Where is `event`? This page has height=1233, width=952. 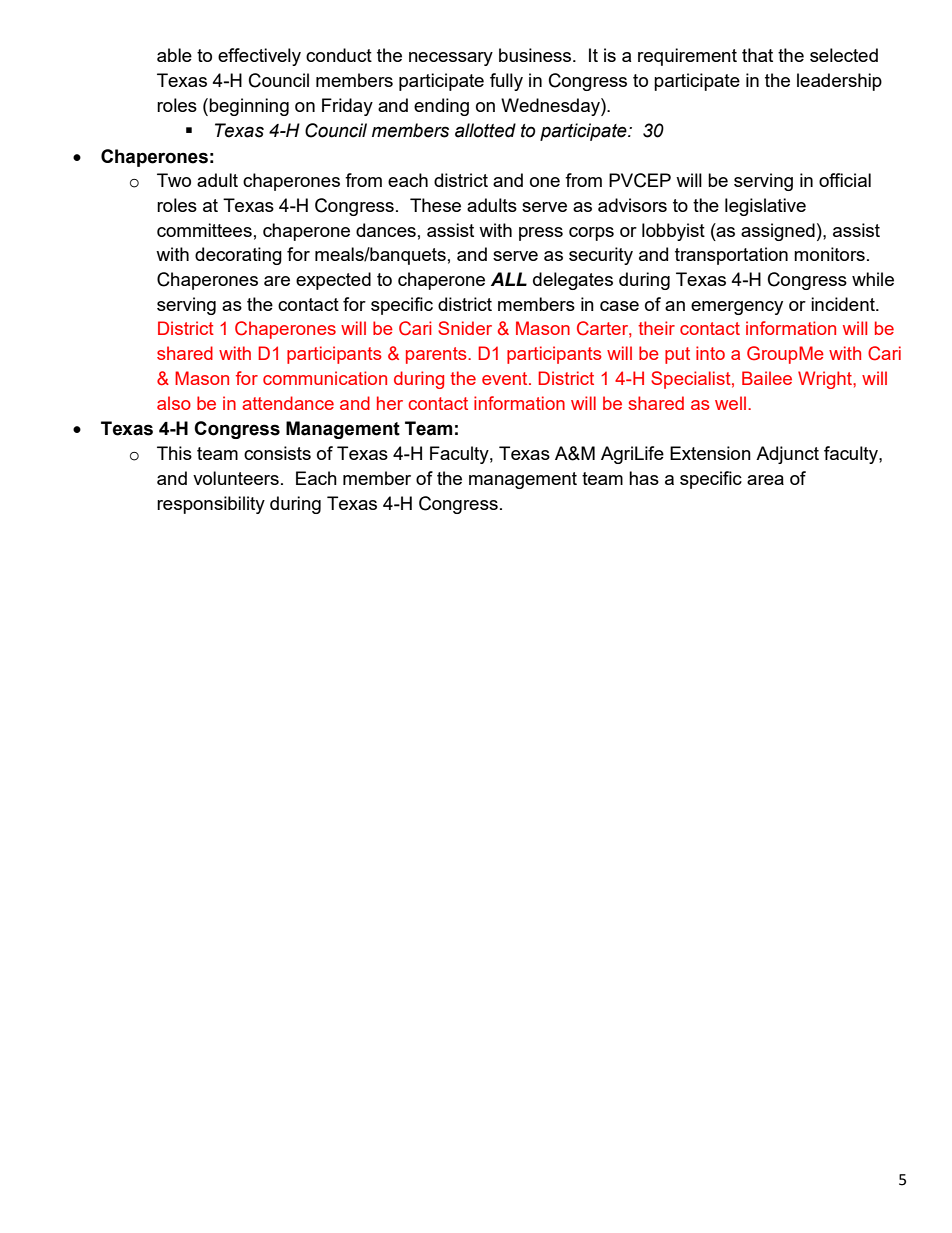 event is located at coordinates (506, 378).
